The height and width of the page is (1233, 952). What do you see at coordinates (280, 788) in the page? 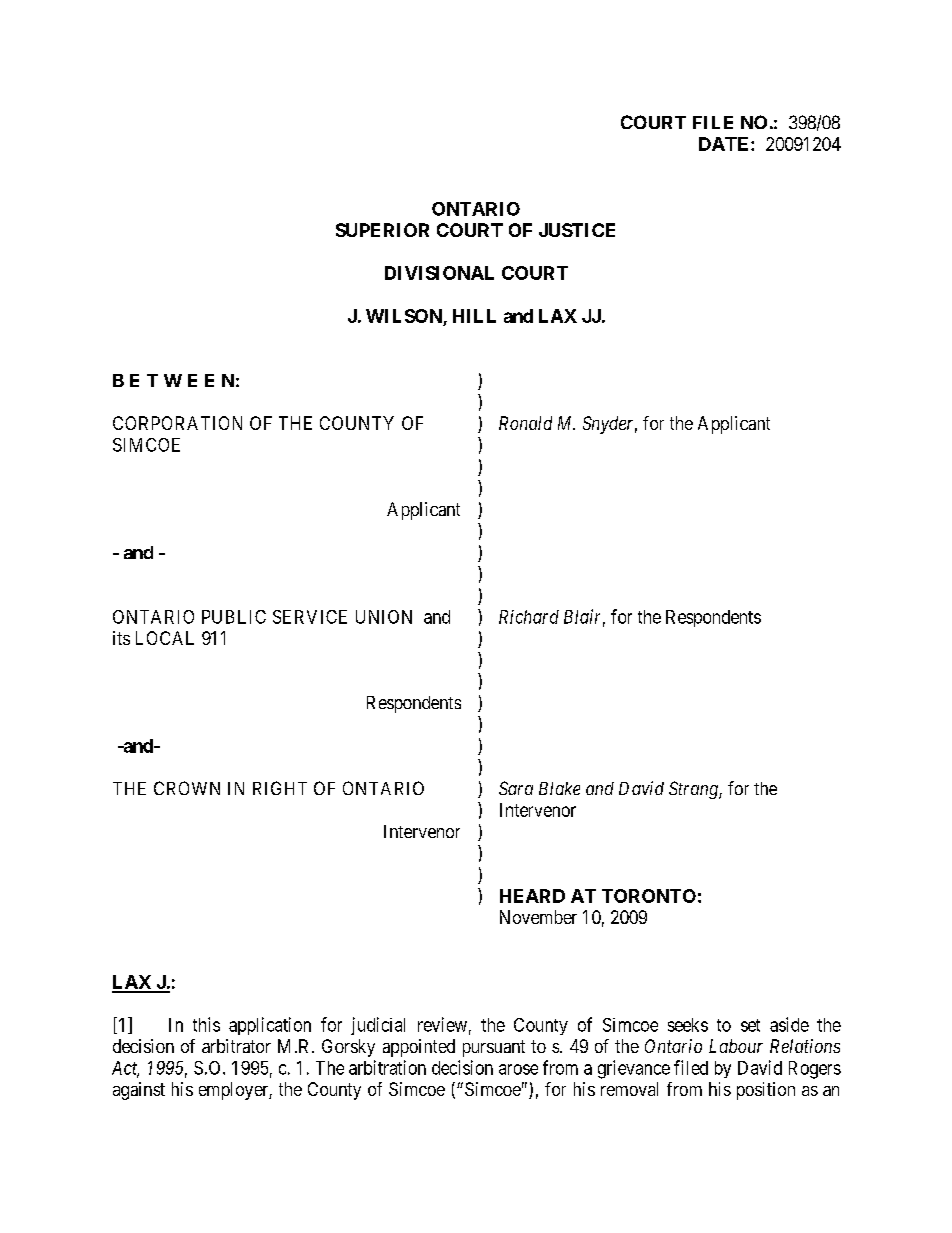
I see `RIGHT` at bounding box center [280, 788].
